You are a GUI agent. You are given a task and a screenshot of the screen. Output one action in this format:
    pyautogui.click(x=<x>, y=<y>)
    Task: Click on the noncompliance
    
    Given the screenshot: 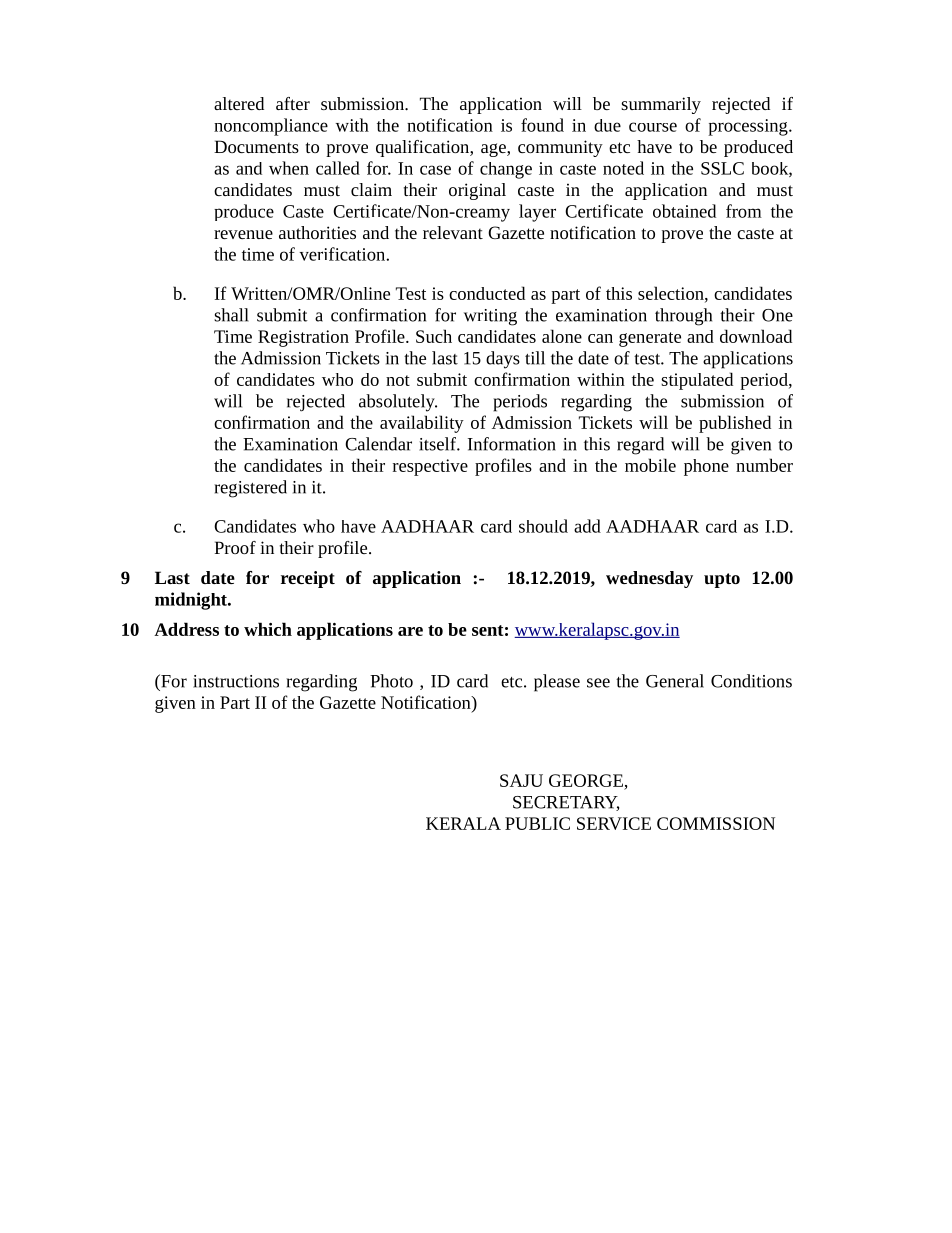 What is the action you would take?
    pyautogui.click(x=271, y=127)
